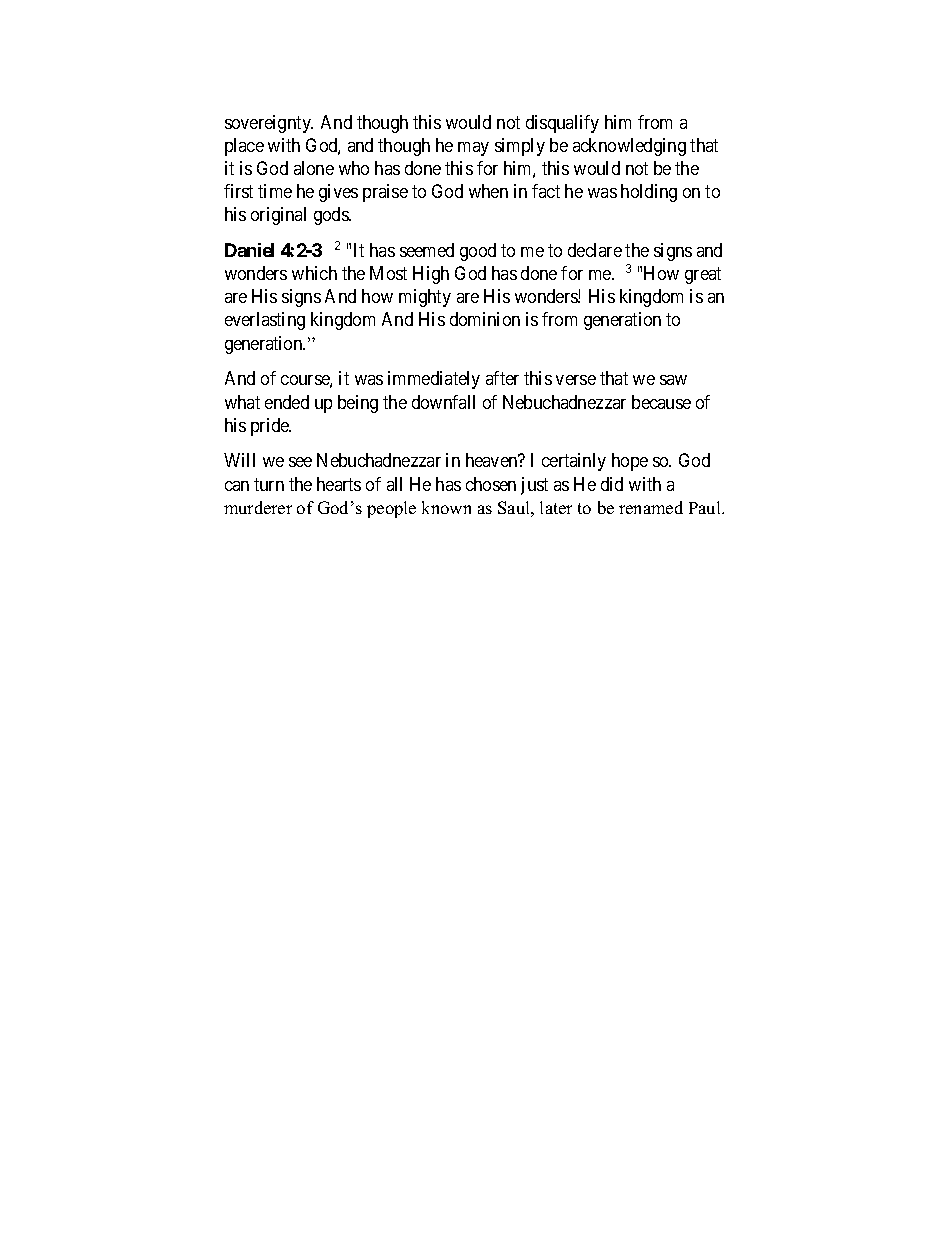 The image size is (952, 1233). Describe the element at coordinates (269, 124) in the screenshot. I see `sovereignty` at that location.
